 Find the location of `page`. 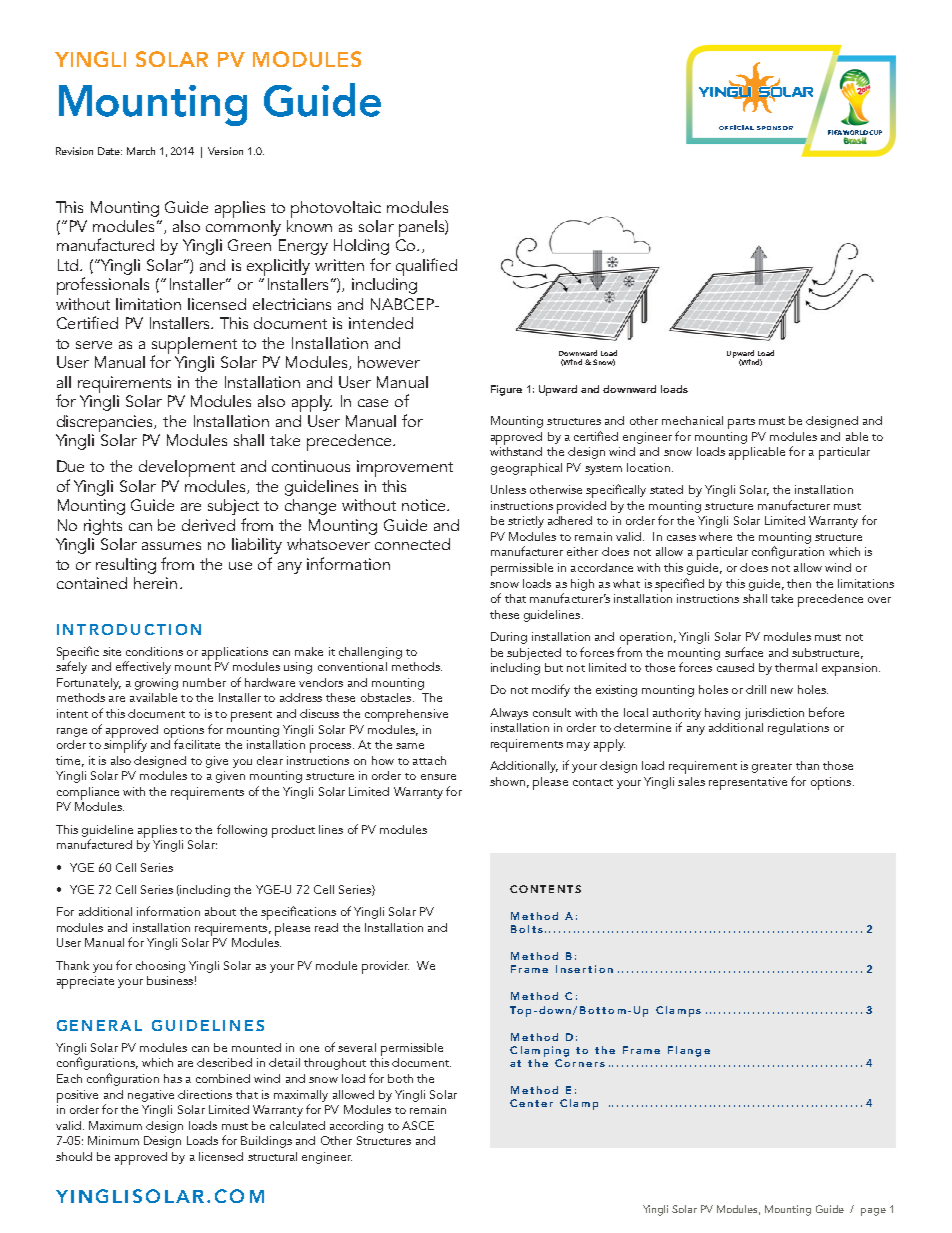

page is located at coordinates (873, 1212).
